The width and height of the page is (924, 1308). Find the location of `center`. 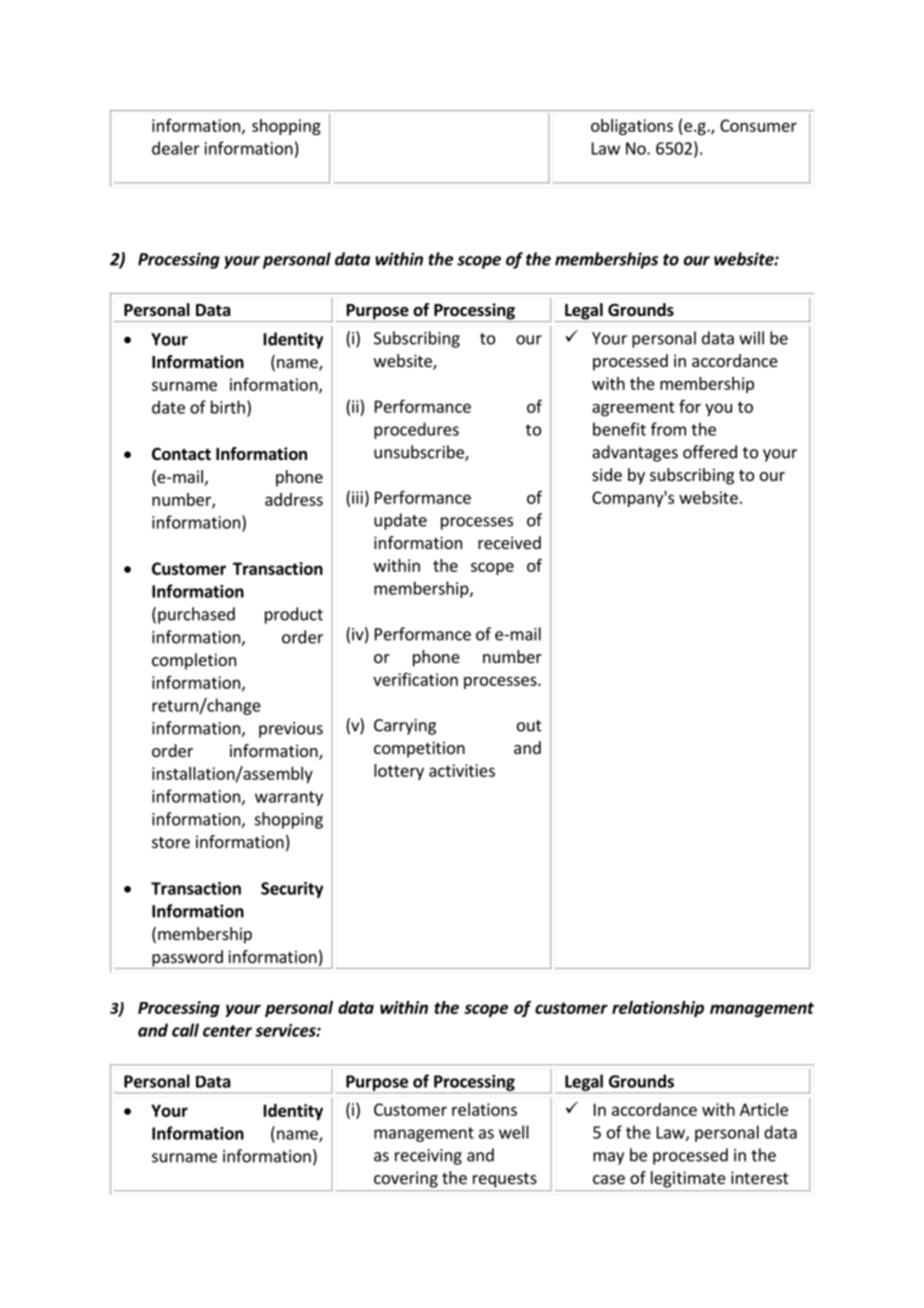

center is located at coordinates (227, 1031).
